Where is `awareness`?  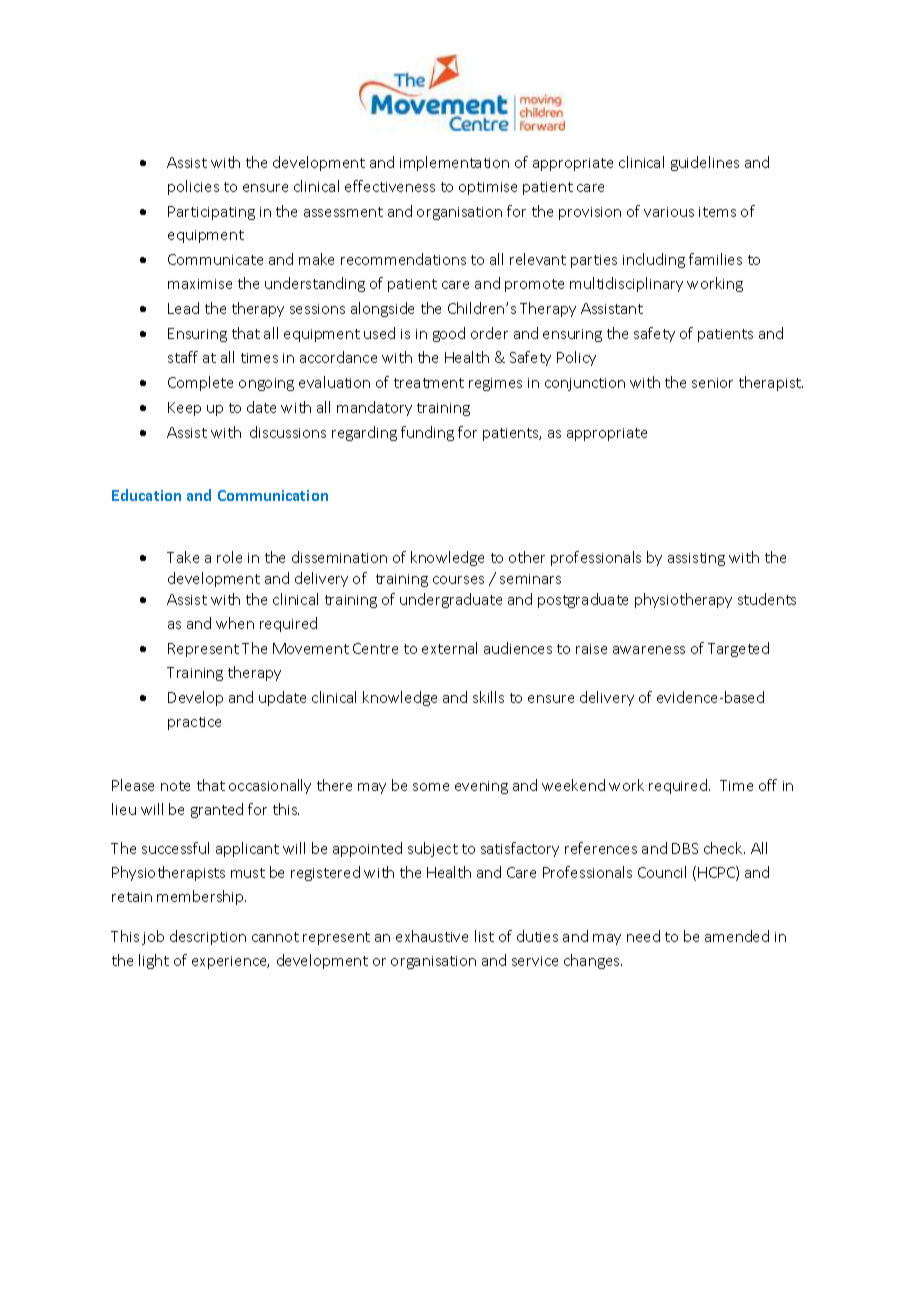
awareness is located at coordinates (649, 650).
